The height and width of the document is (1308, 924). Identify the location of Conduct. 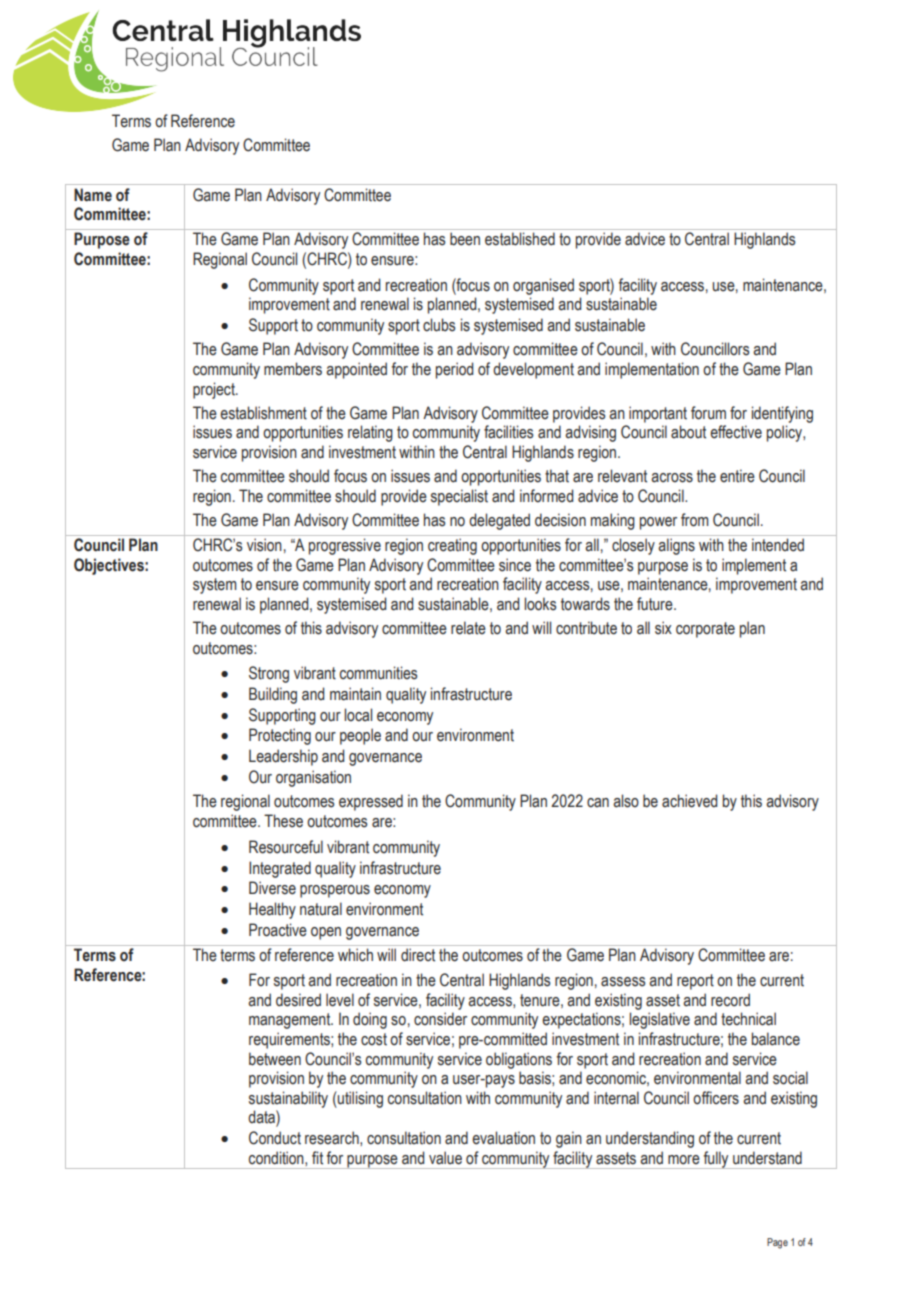
(275, 1138).
